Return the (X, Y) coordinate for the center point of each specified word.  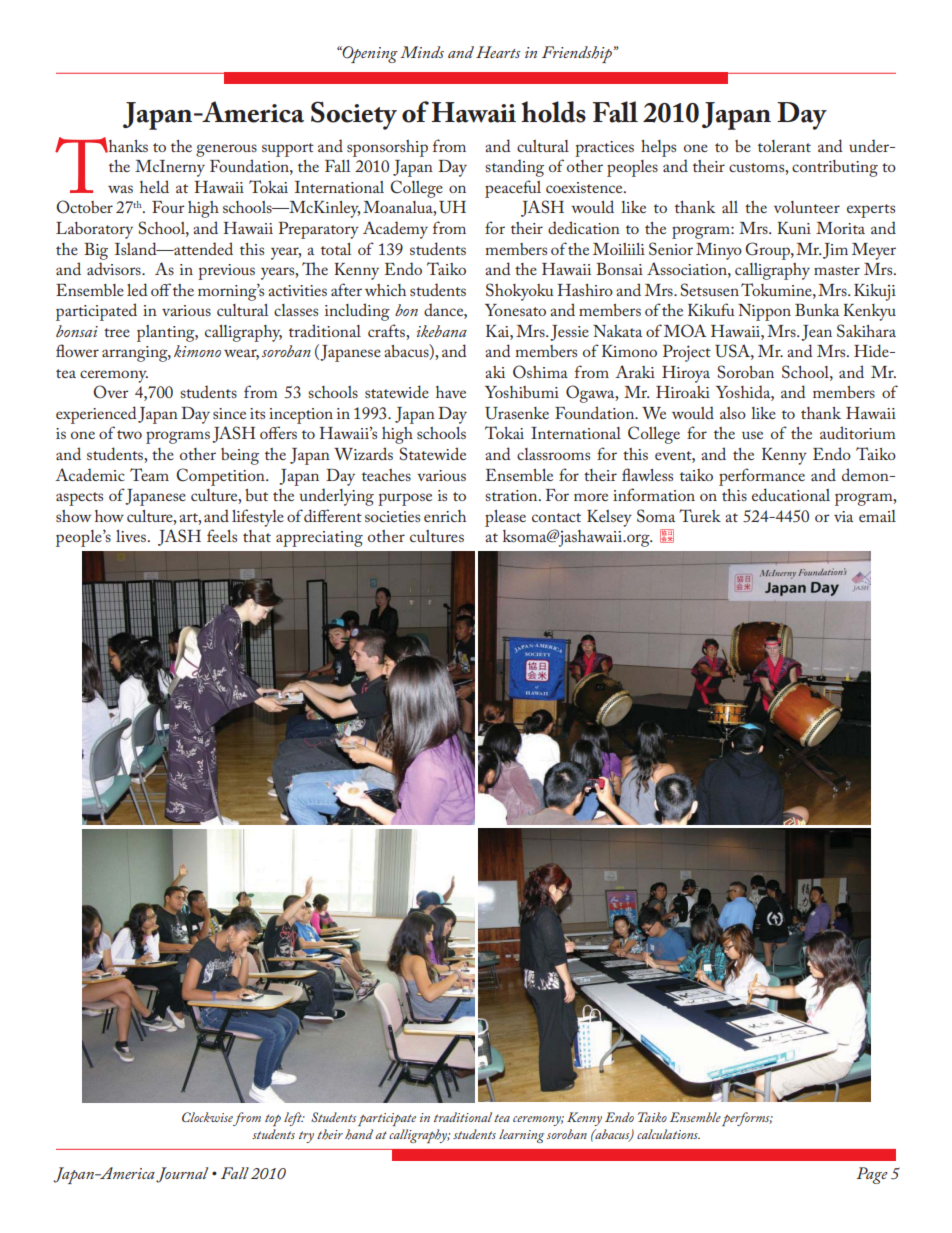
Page (872, 1175)
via (843, 516)
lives (131, 536)
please (505, 518)
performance (762, 477)
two (129, 434)
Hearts (498, 52)
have (451, 392)
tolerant (784, 146)
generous (226, 150)
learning (521, 1136)
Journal (182, 1175)
